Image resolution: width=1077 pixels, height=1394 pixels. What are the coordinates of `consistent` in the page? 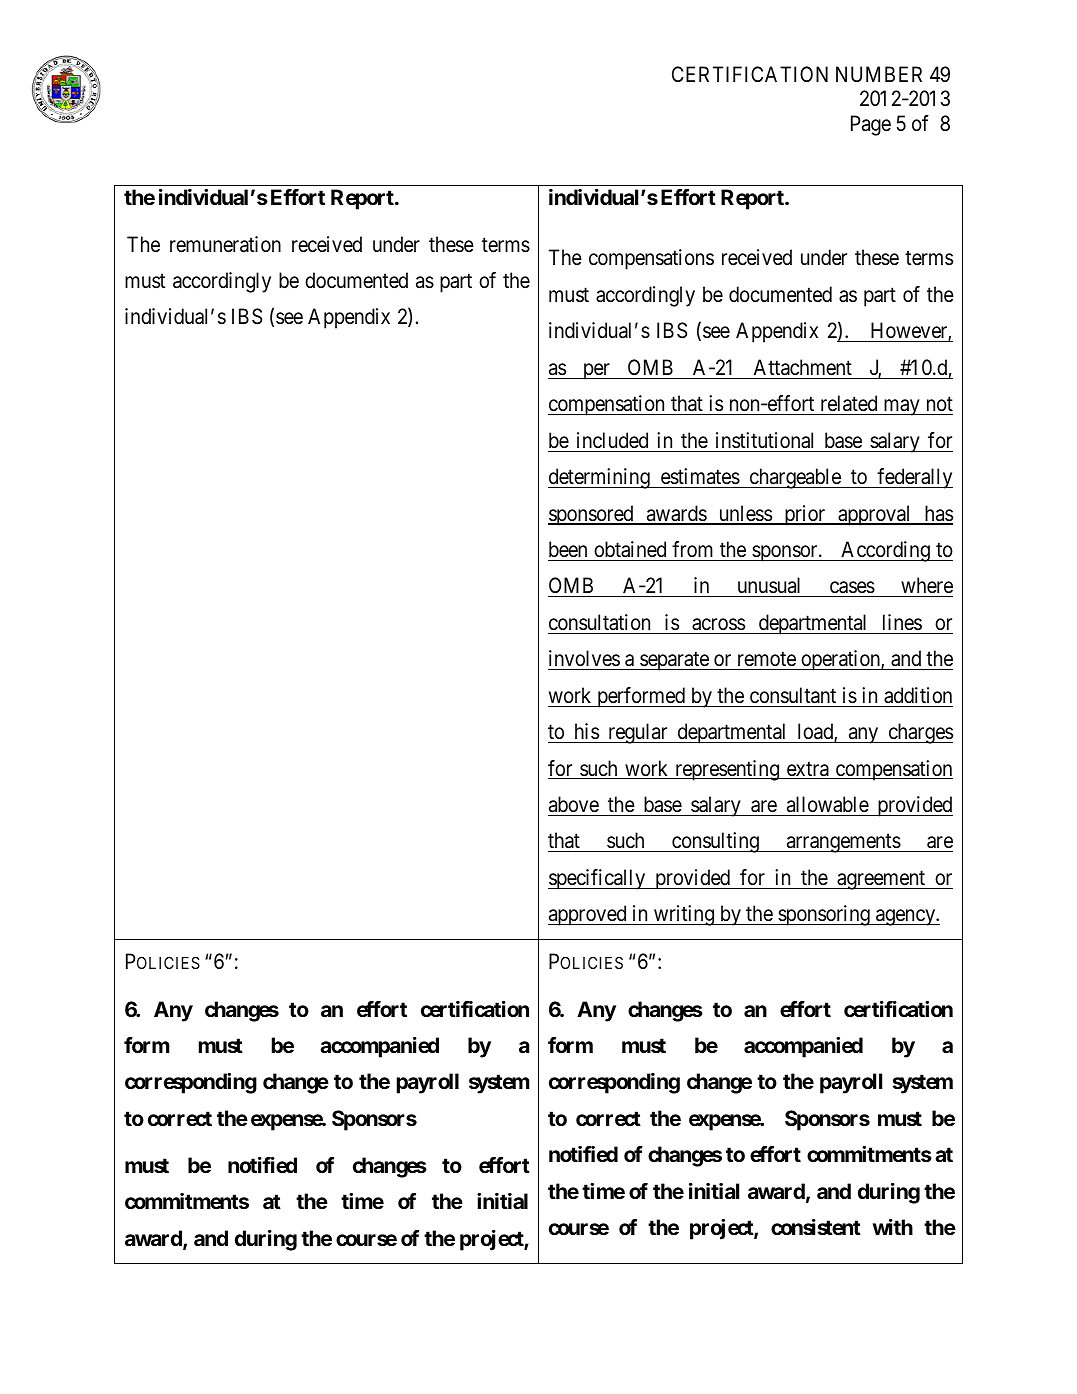 It's located at (816, 1227).
